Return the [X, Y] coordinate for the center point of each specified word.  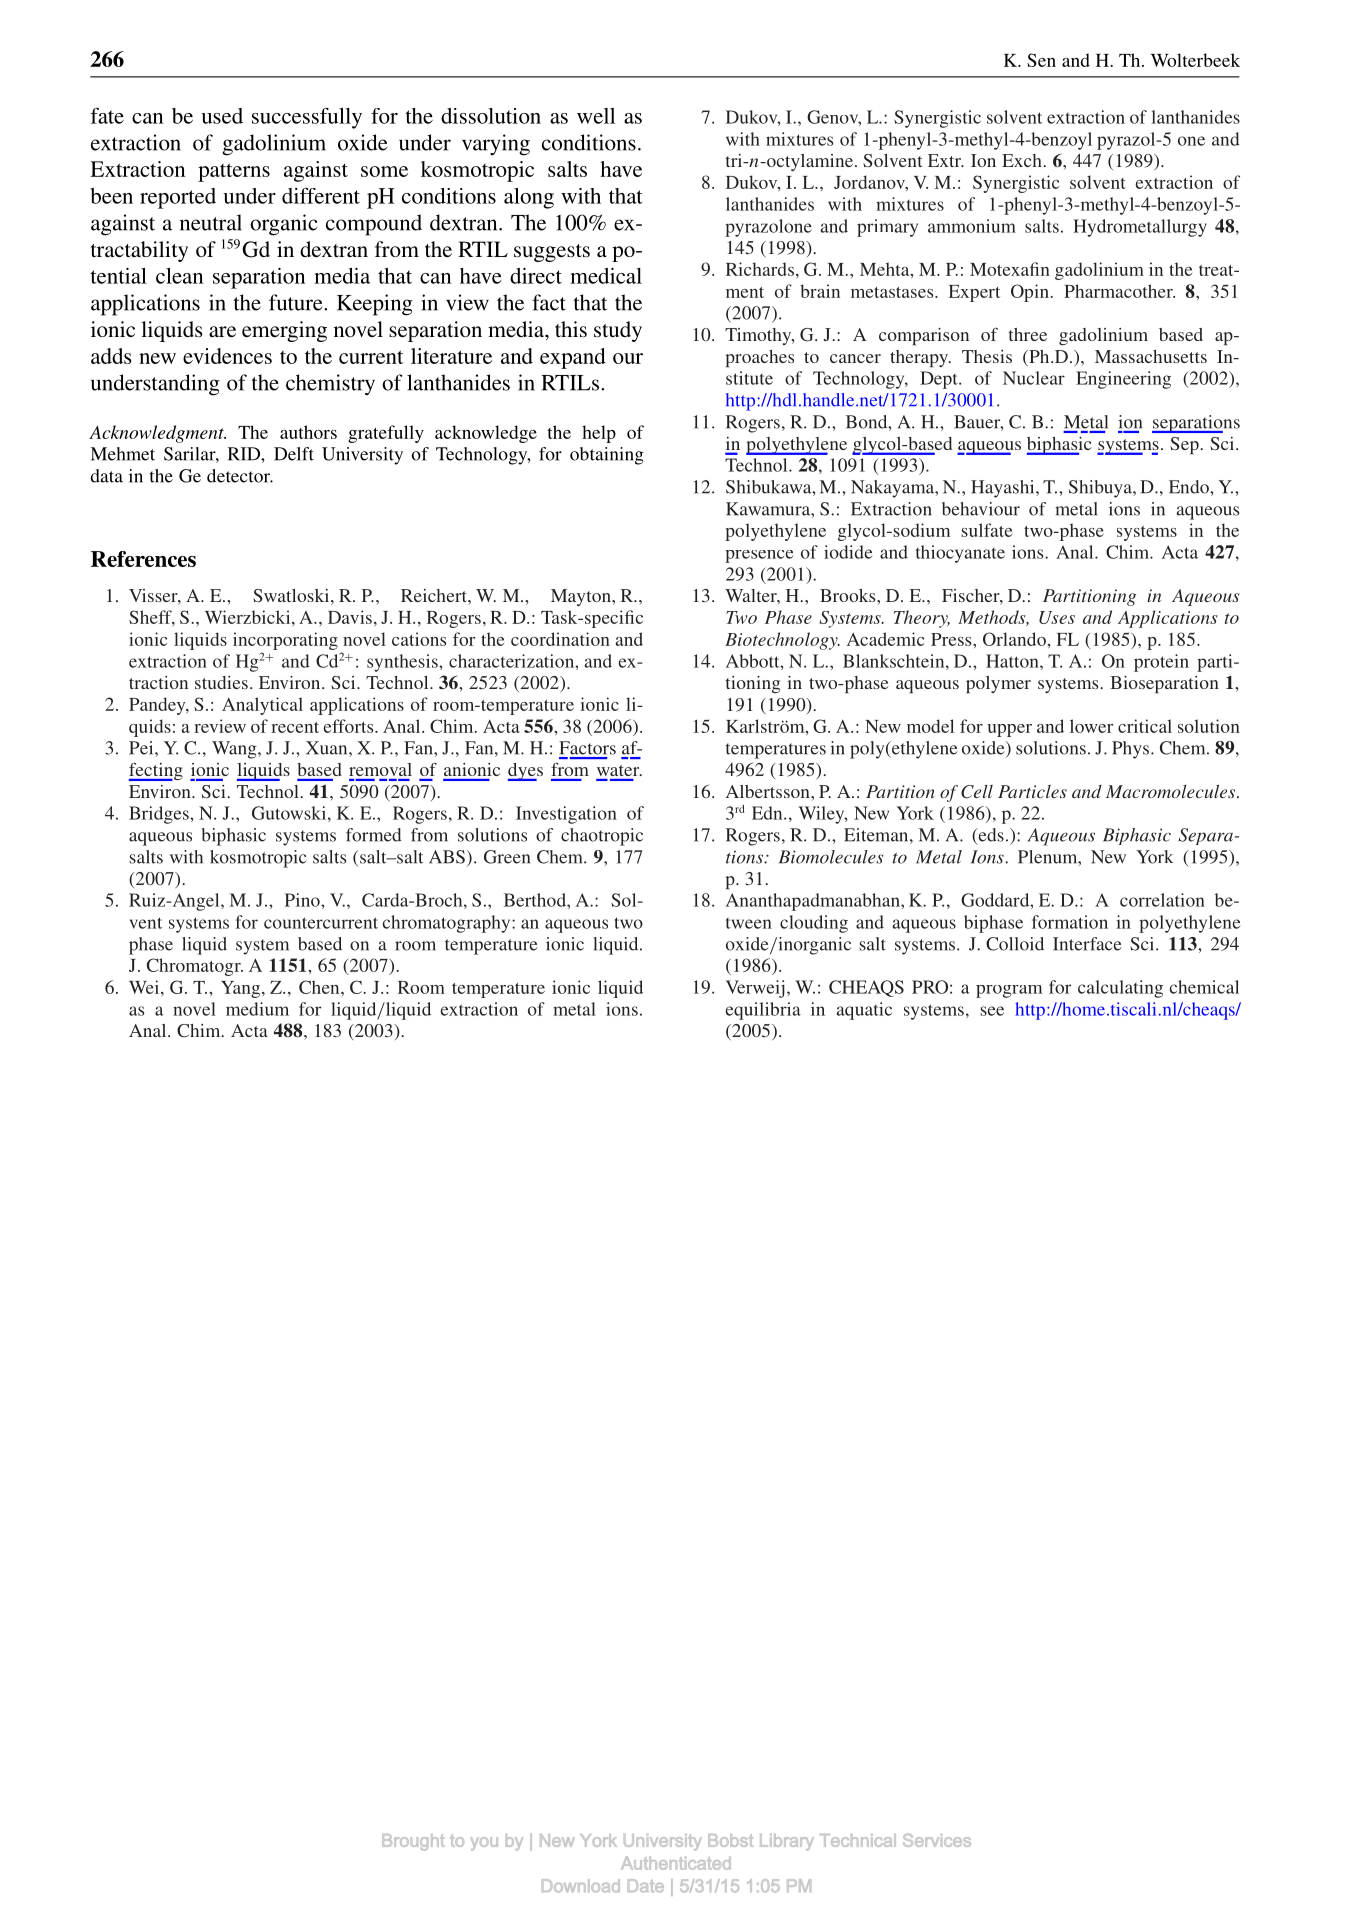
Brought [413, 1842]
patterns [234, 172]
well [596, 116]
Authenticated [676, 1863]
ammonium [972, 226]
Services [937, 1840]
